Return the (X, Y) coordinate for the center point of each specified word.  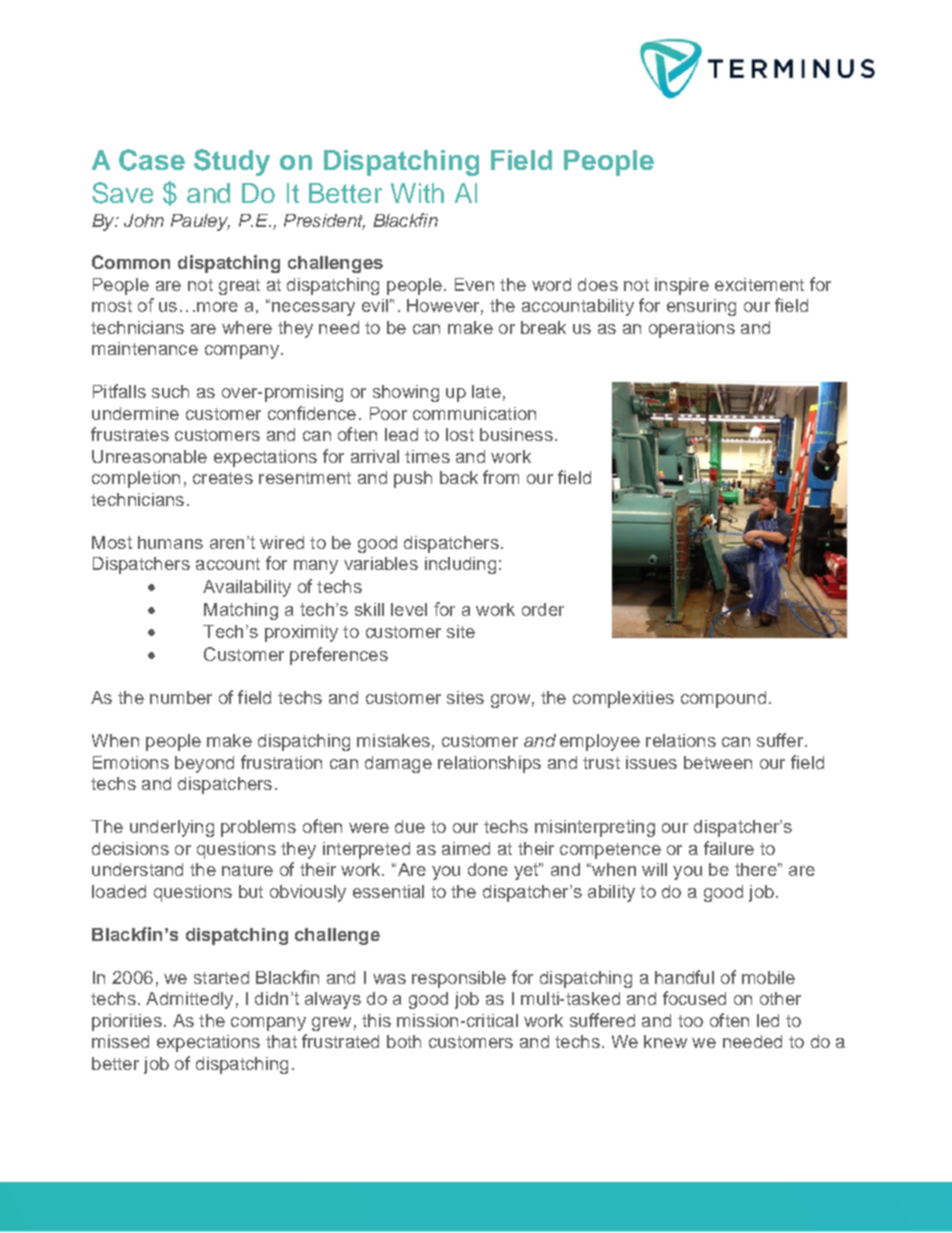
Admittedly (189, 1000)
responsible (459, 979)
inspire (682, 286)
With (417, 193)
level (409, 609)
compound (723, 699)
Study (232, 162)
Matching (241, 611)
